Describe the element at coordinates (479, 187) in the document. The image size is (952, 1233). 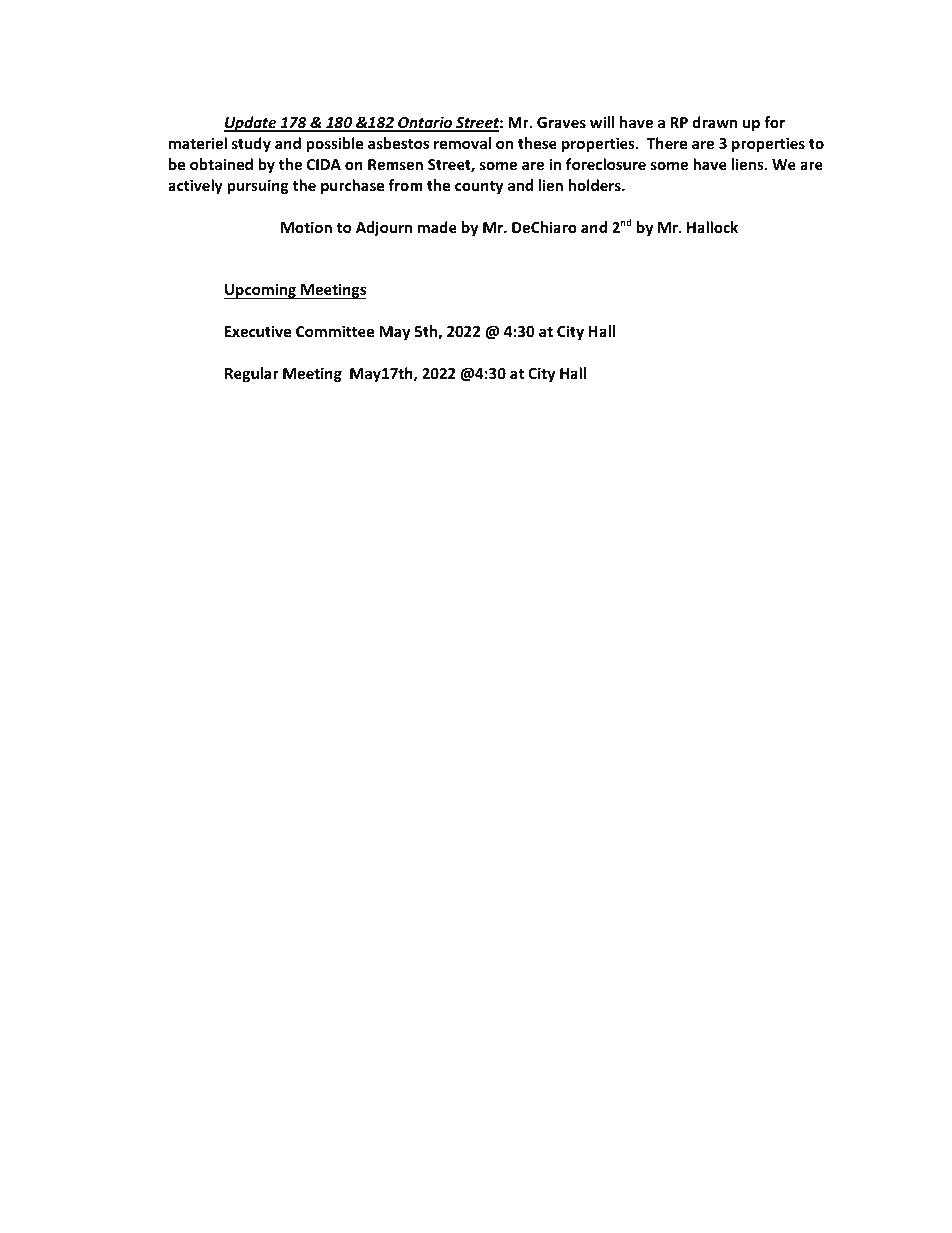
I see `county` at that location.
